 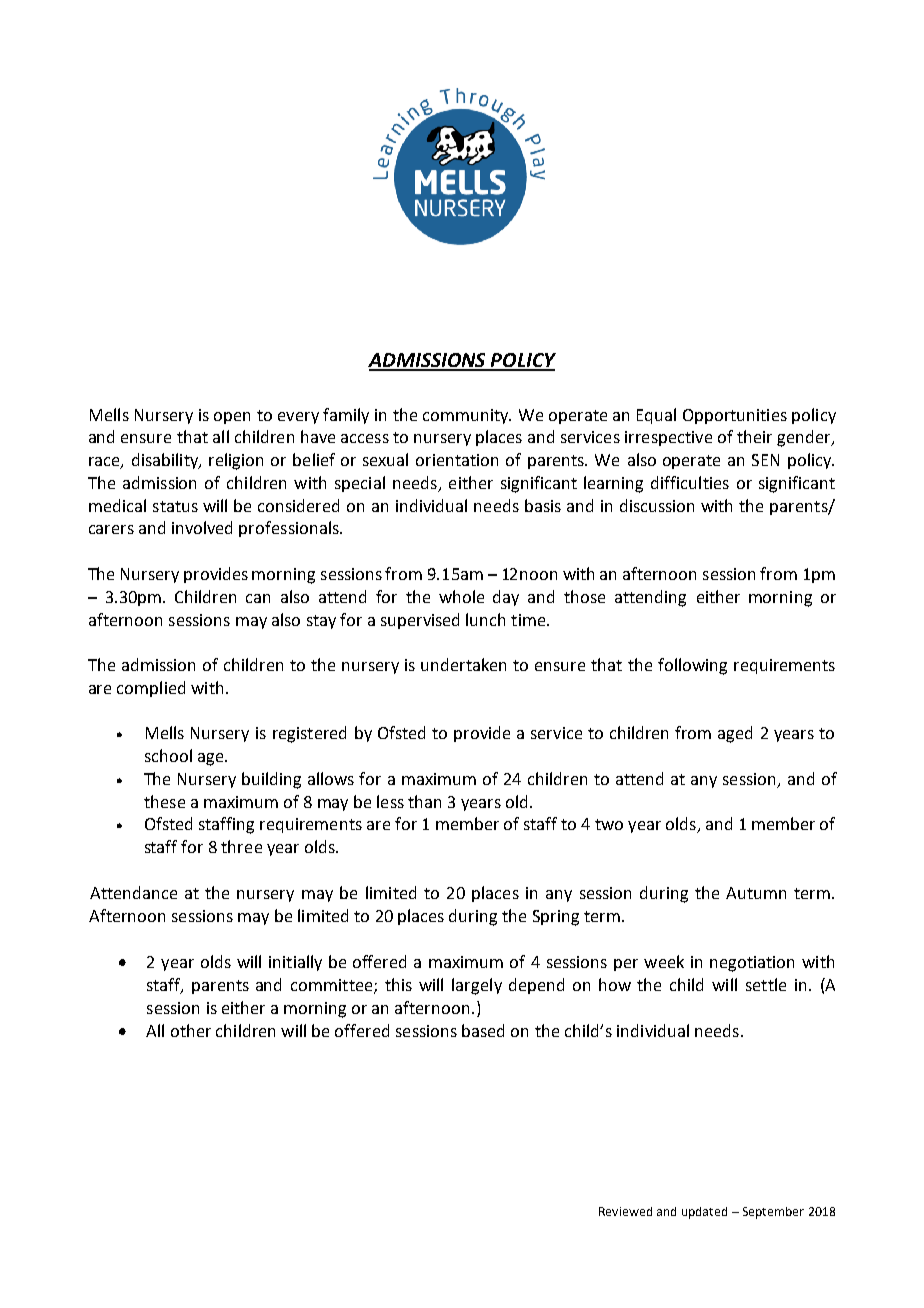 I want to click on orientation, so click(x=457, y=460).
